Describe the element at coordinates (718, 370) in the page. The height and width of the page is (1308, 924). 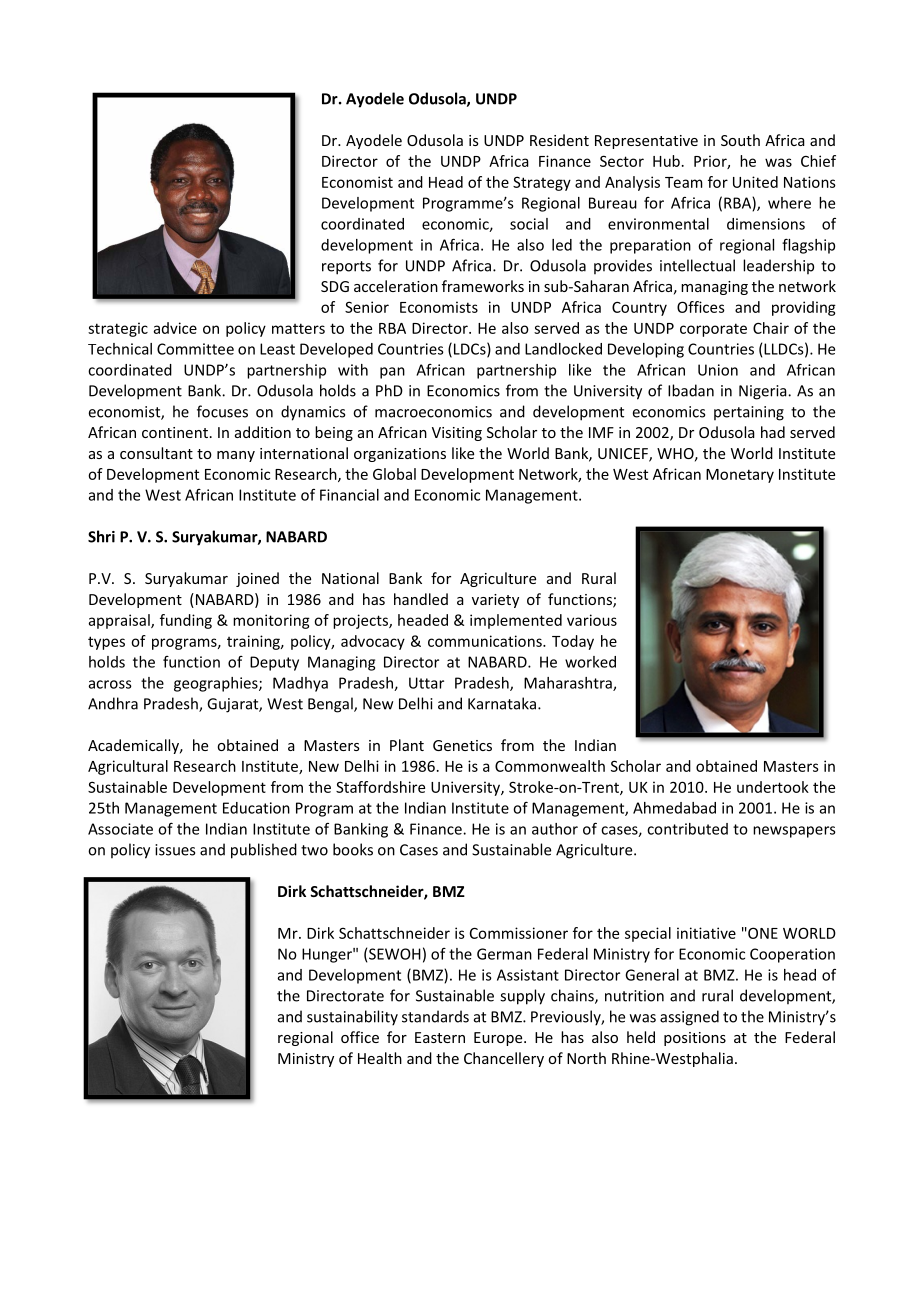
I see `Union` at that location.
